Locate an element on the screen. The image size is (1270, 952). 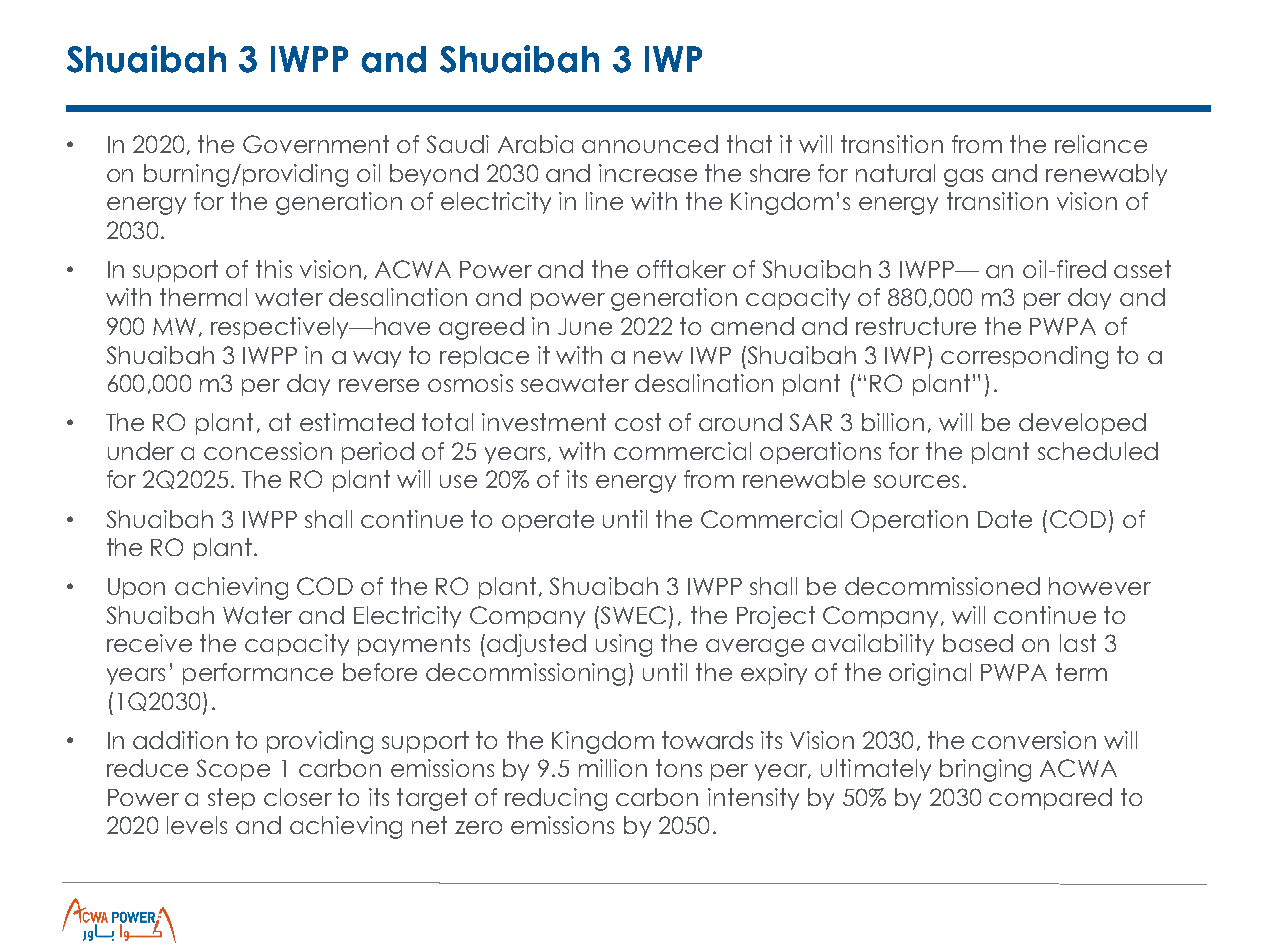
using is located at coordinates (624, 645).
